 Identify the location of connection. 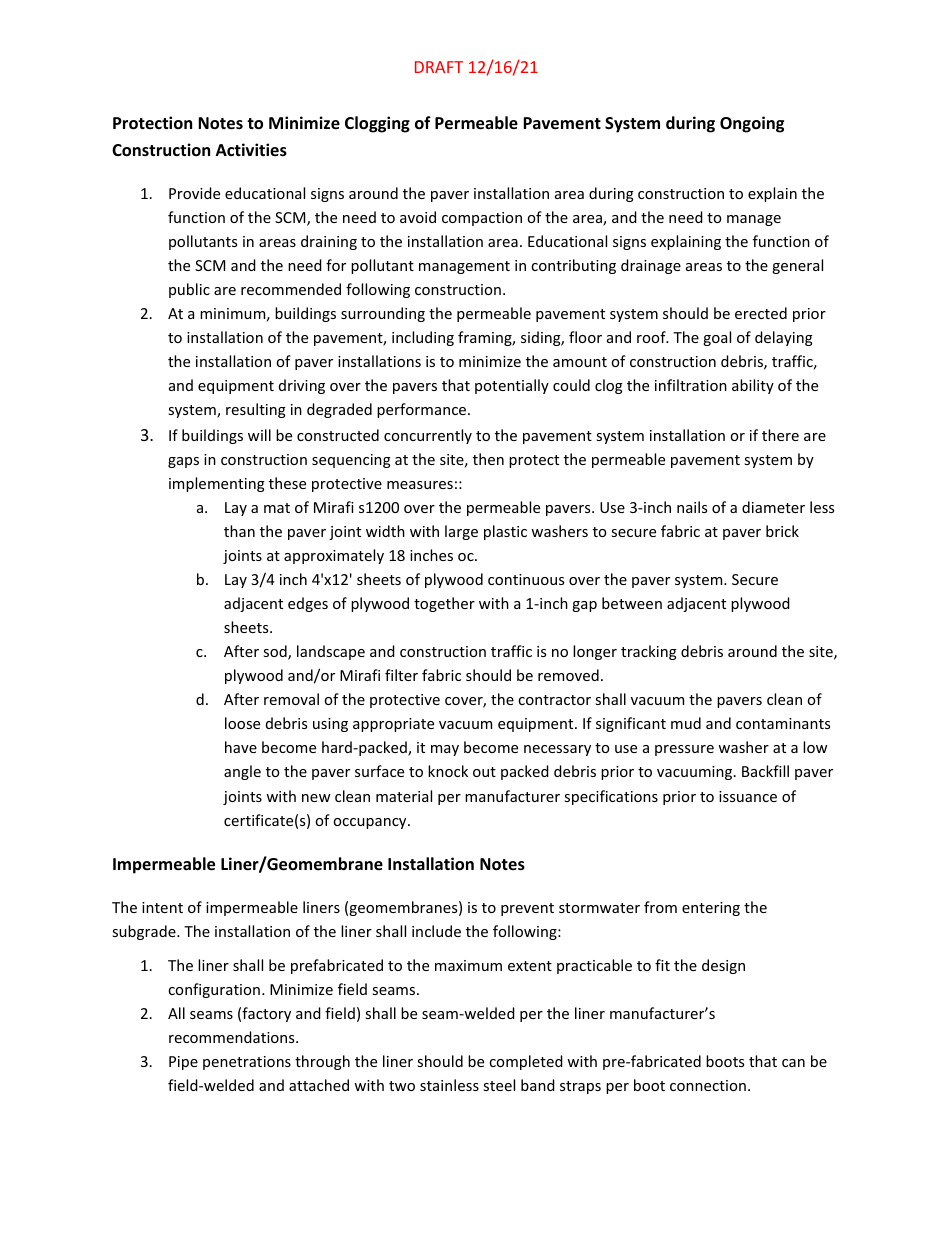
(708, 1085).
